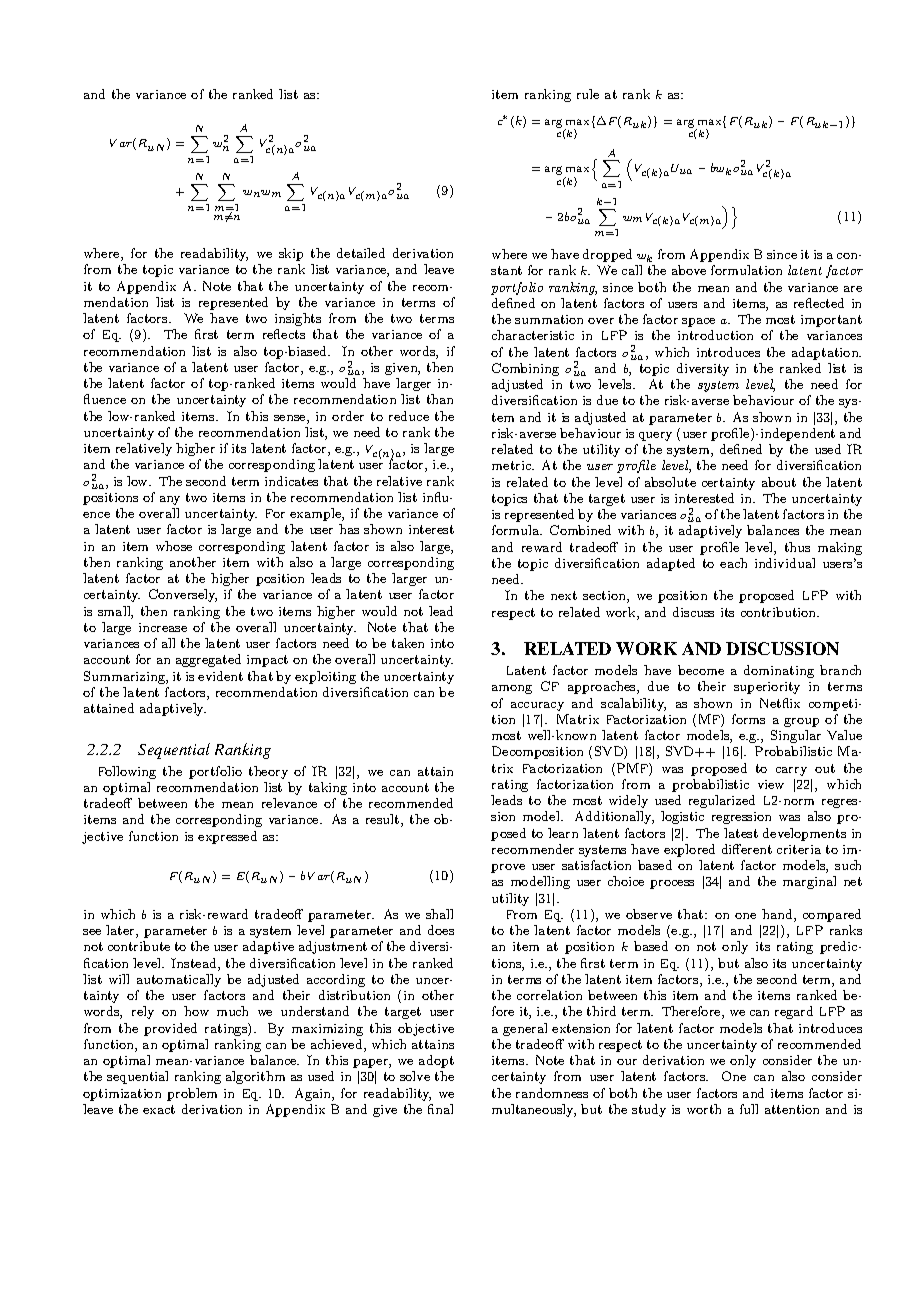 Image resolution: width=924 pixels, height=1308 pixels. What do you see at coordinates (733, 563) in the page?
I see `each` at bounding box center [733, 563].
